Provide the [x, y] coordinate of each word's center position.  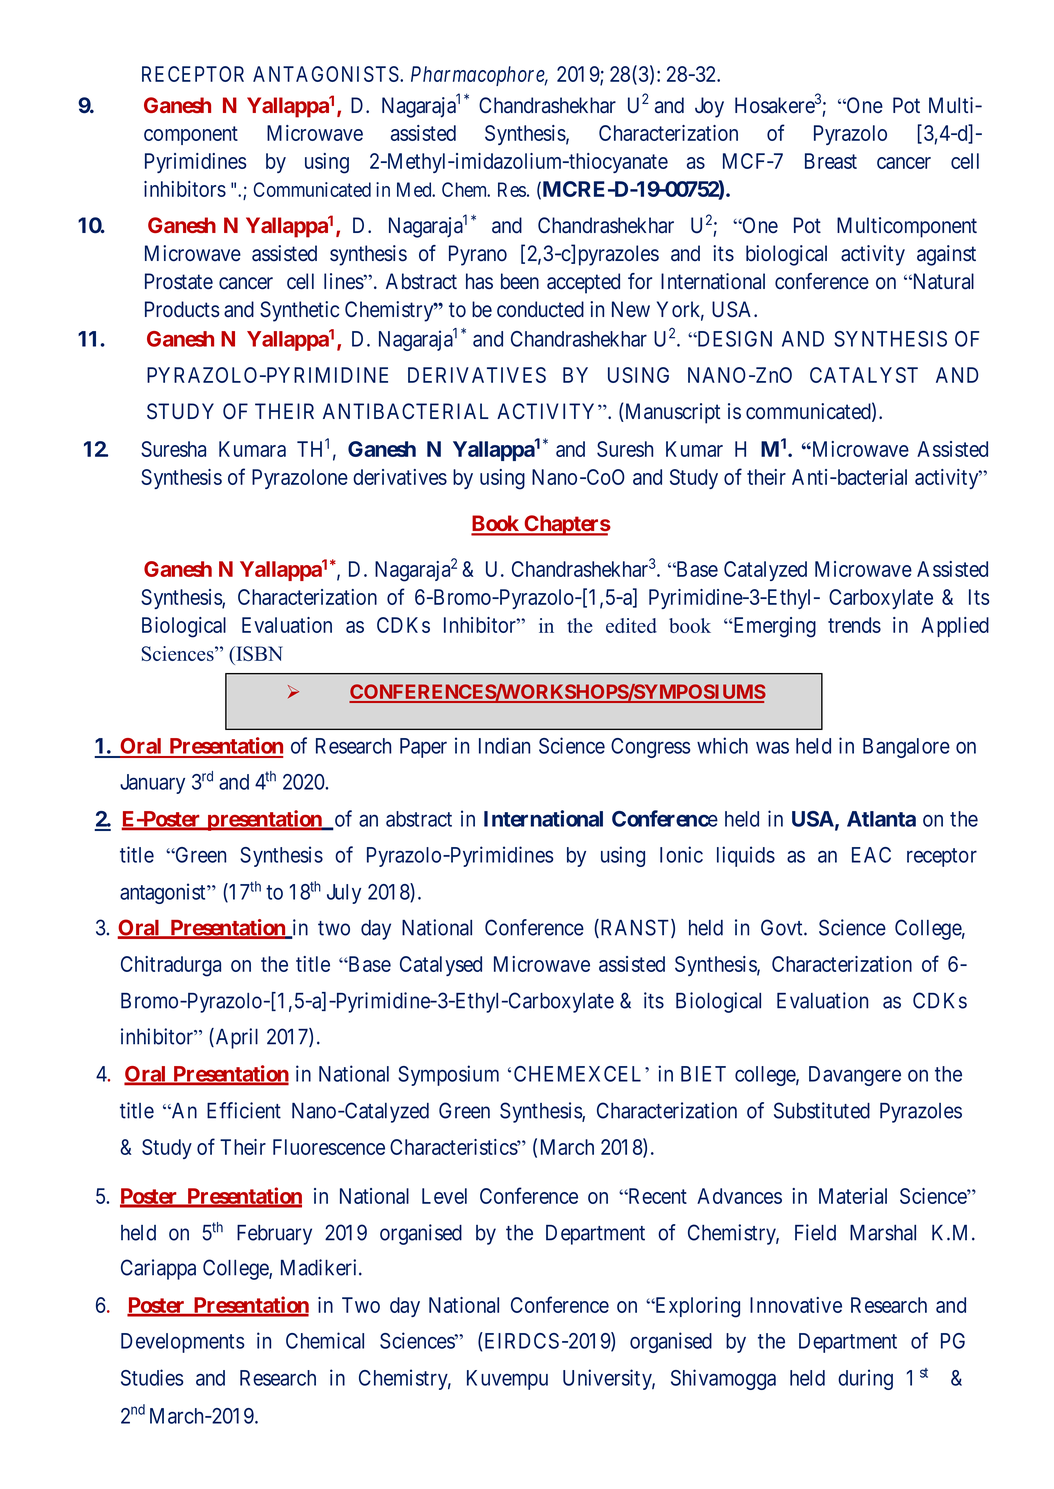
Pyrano [478, 255]
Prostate [179, 281]
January [152, 784]
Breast [831, 161]
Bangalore [906, 748]
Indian [504, 745]
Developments [183, 1343]
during [865, 1379]
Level [444, 1196]
